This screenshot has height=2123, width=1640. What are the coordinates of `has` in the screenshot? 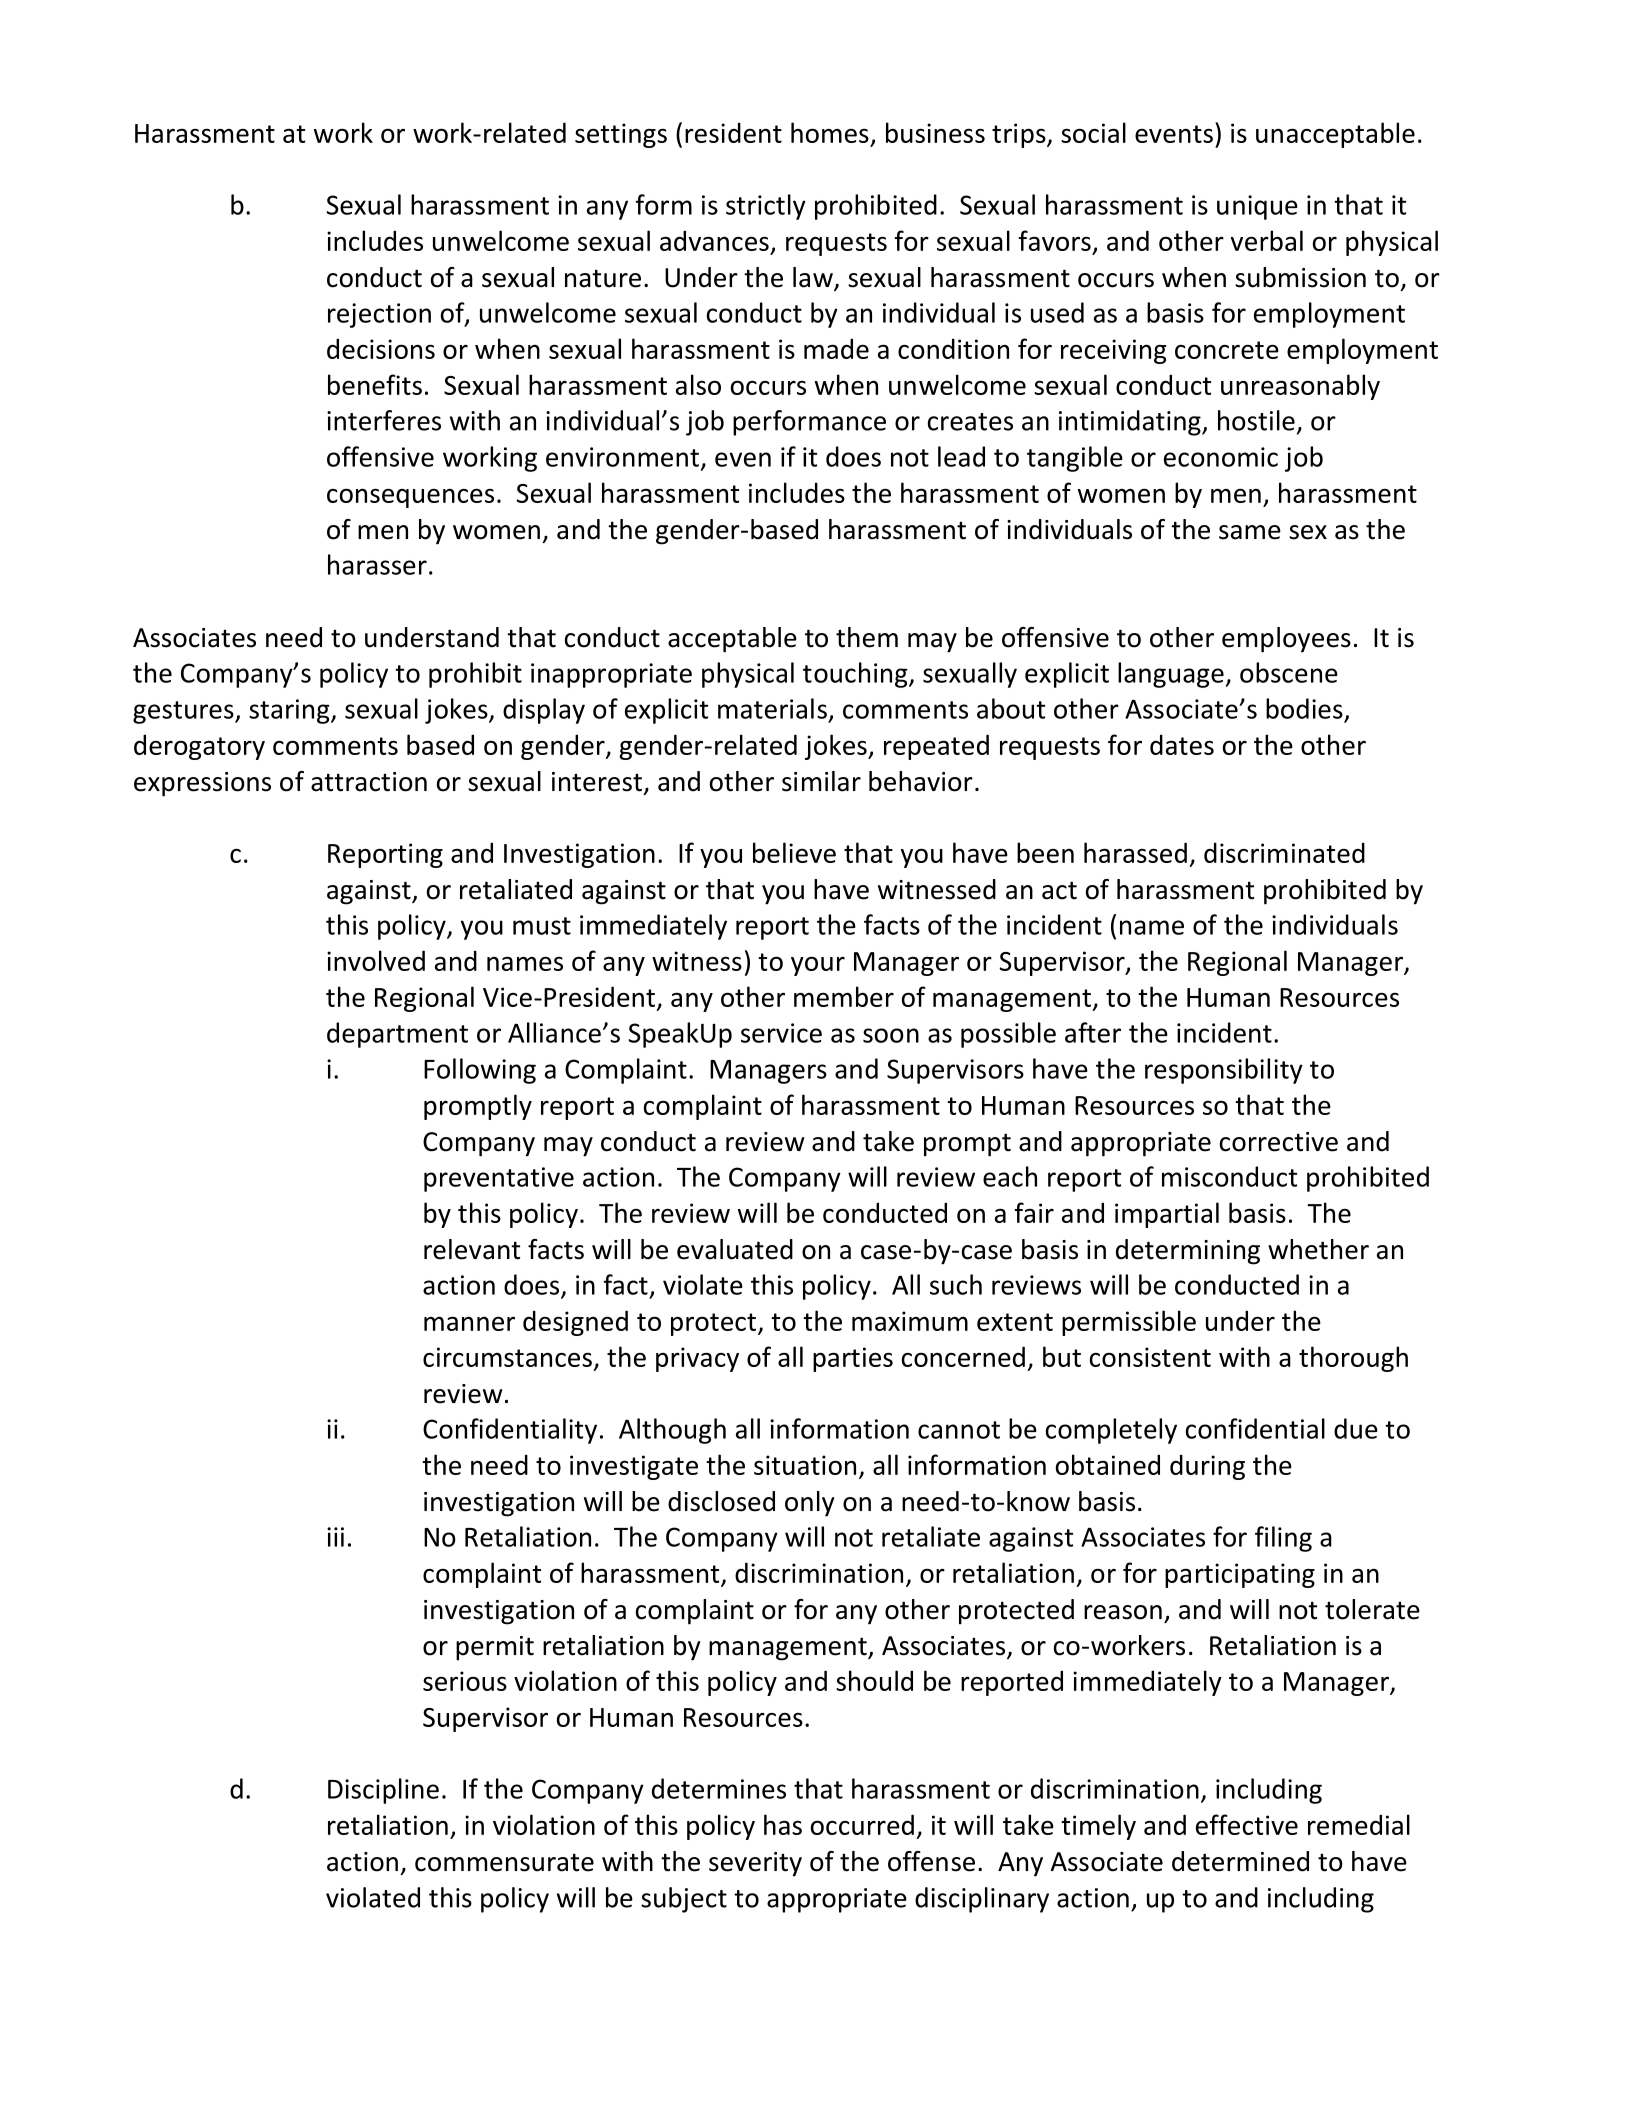 It's located at (783, 1824).
